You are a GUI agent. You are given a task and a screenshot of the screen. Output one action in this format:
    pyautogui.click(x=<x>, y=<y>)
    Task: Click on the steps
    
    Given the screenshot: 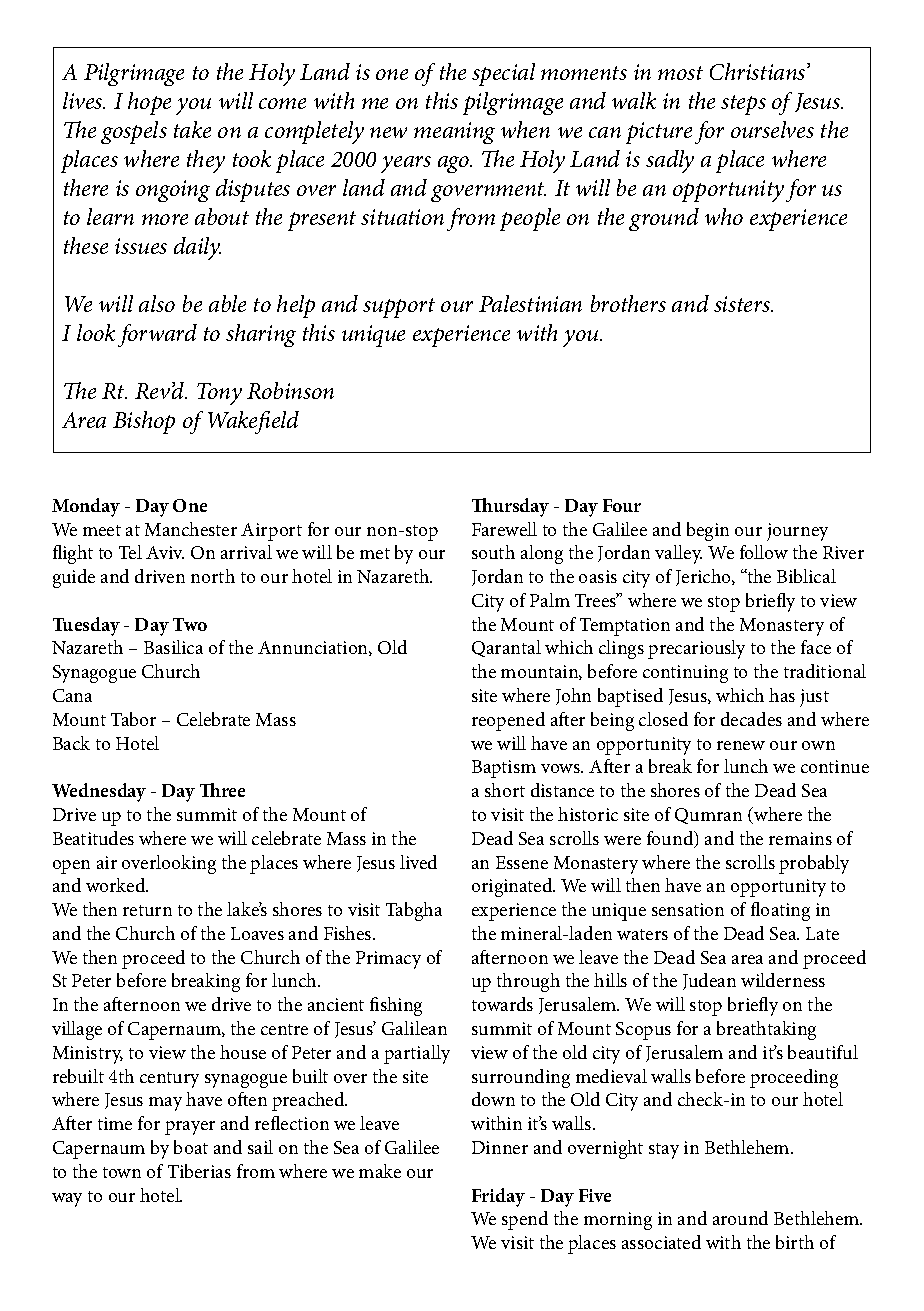 What is the action you would take?
    pyautogui.click(x=743, y=105)
